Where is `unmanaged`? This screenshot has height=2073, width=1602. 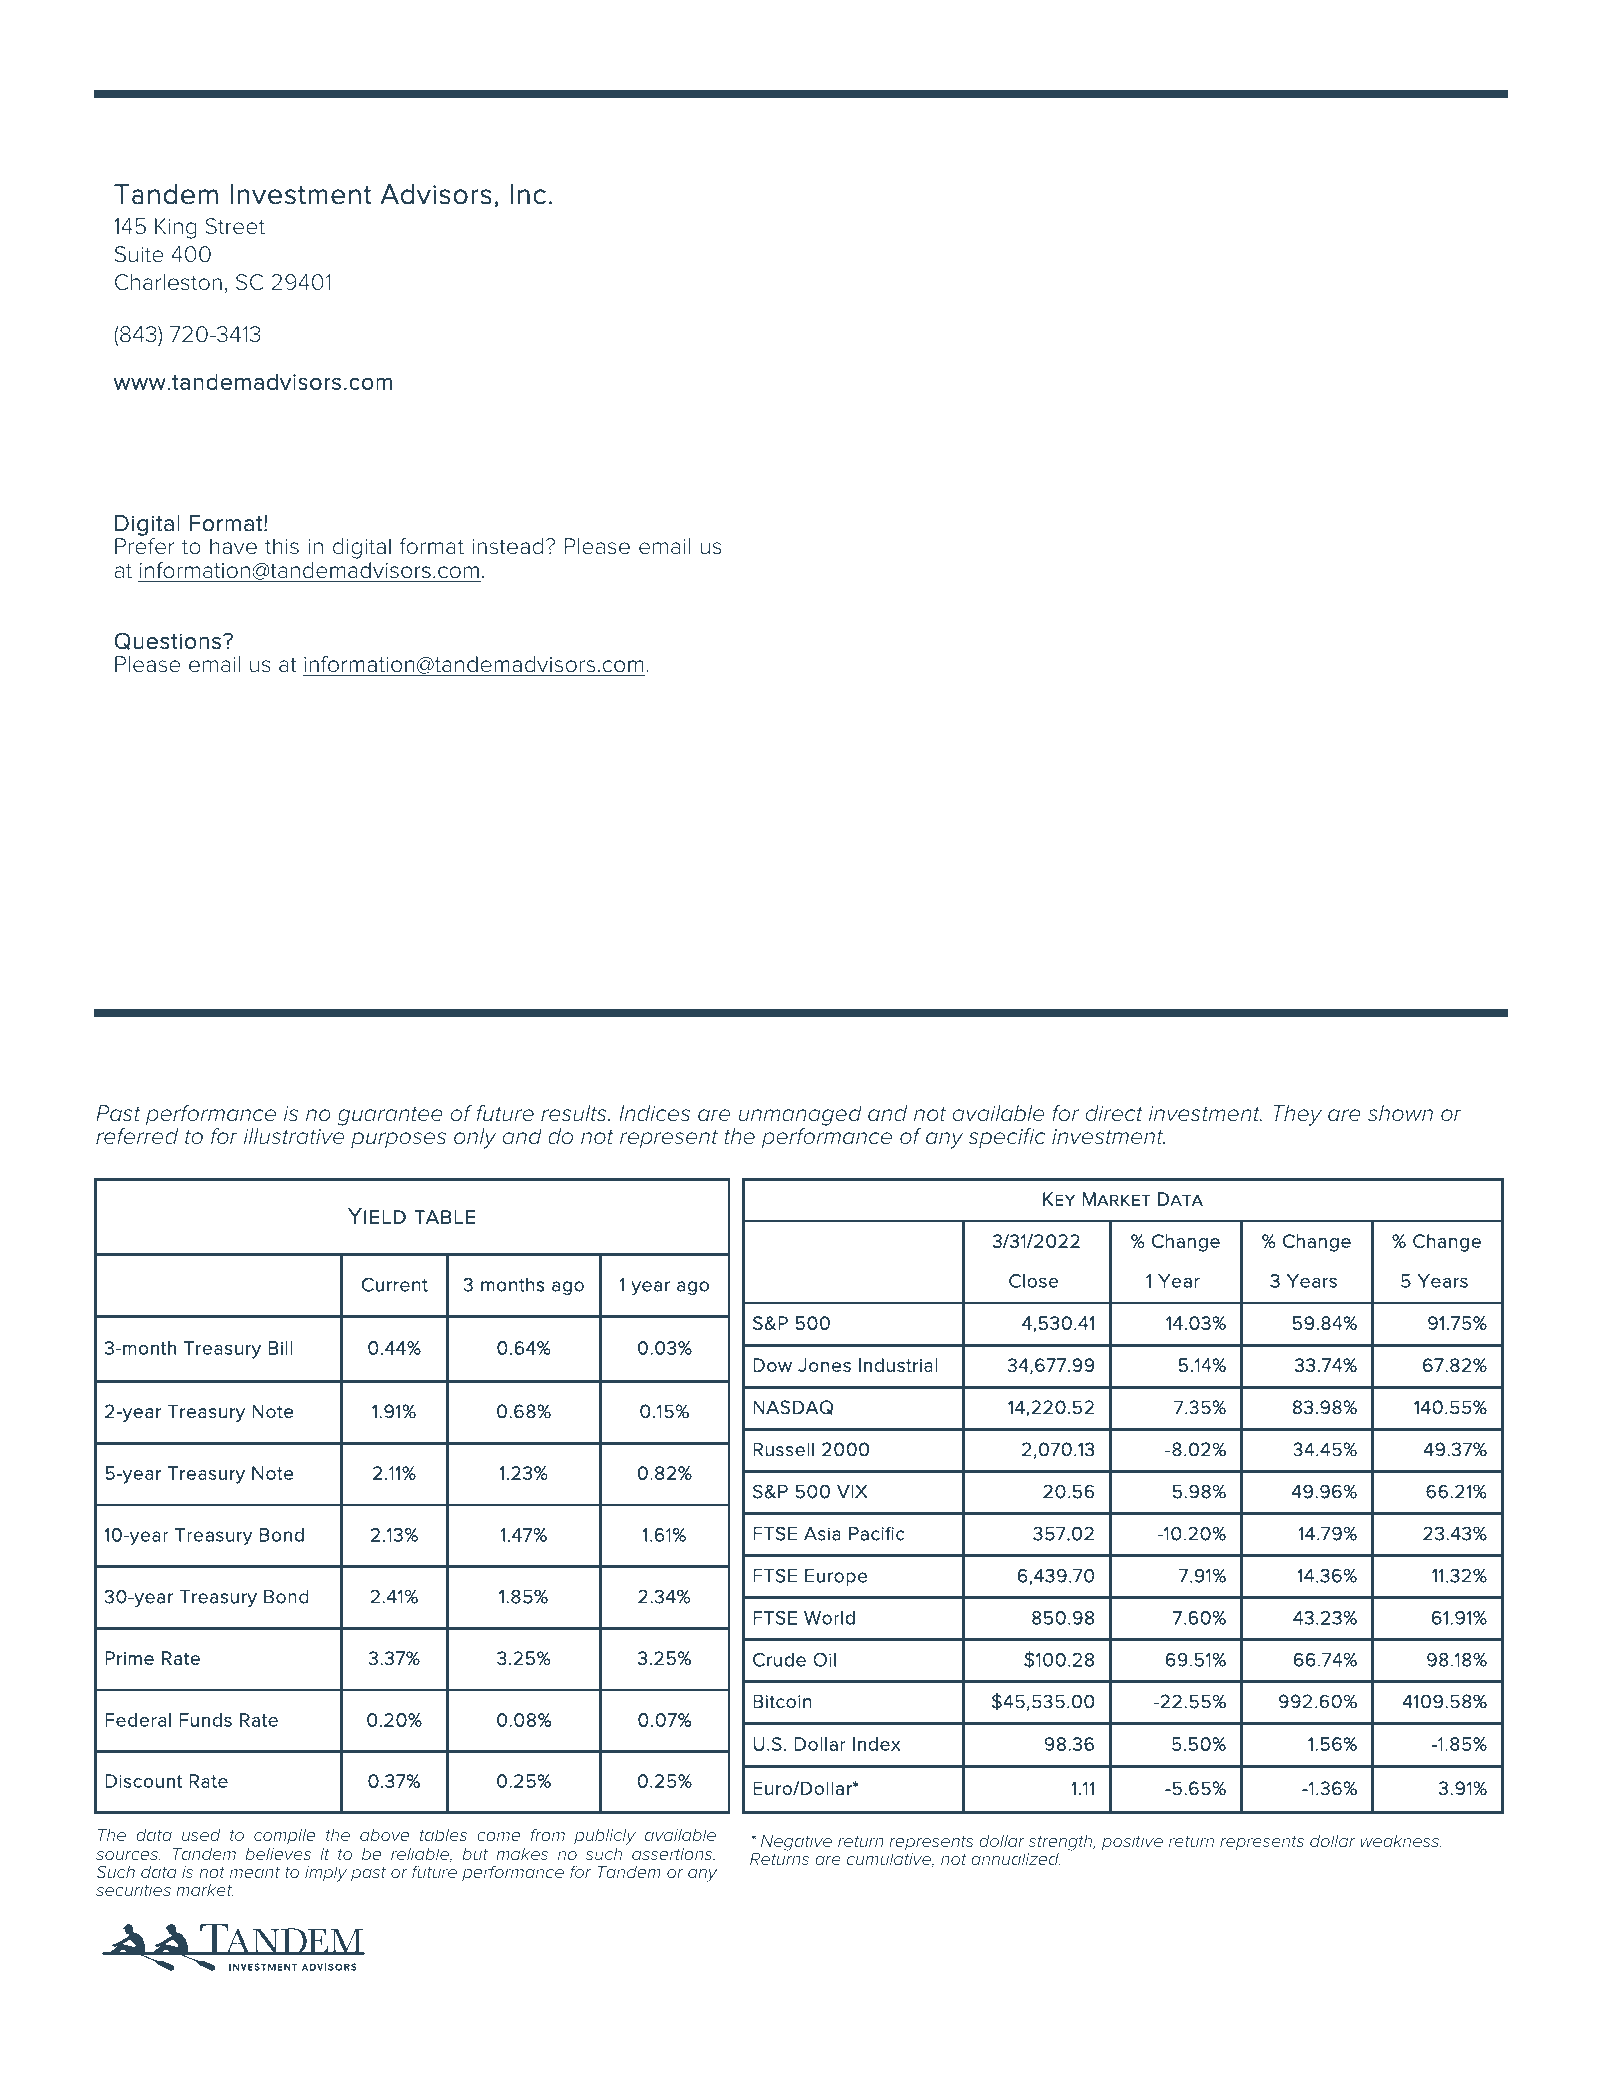
unmanaged is located at coordinates (800, 1115).
